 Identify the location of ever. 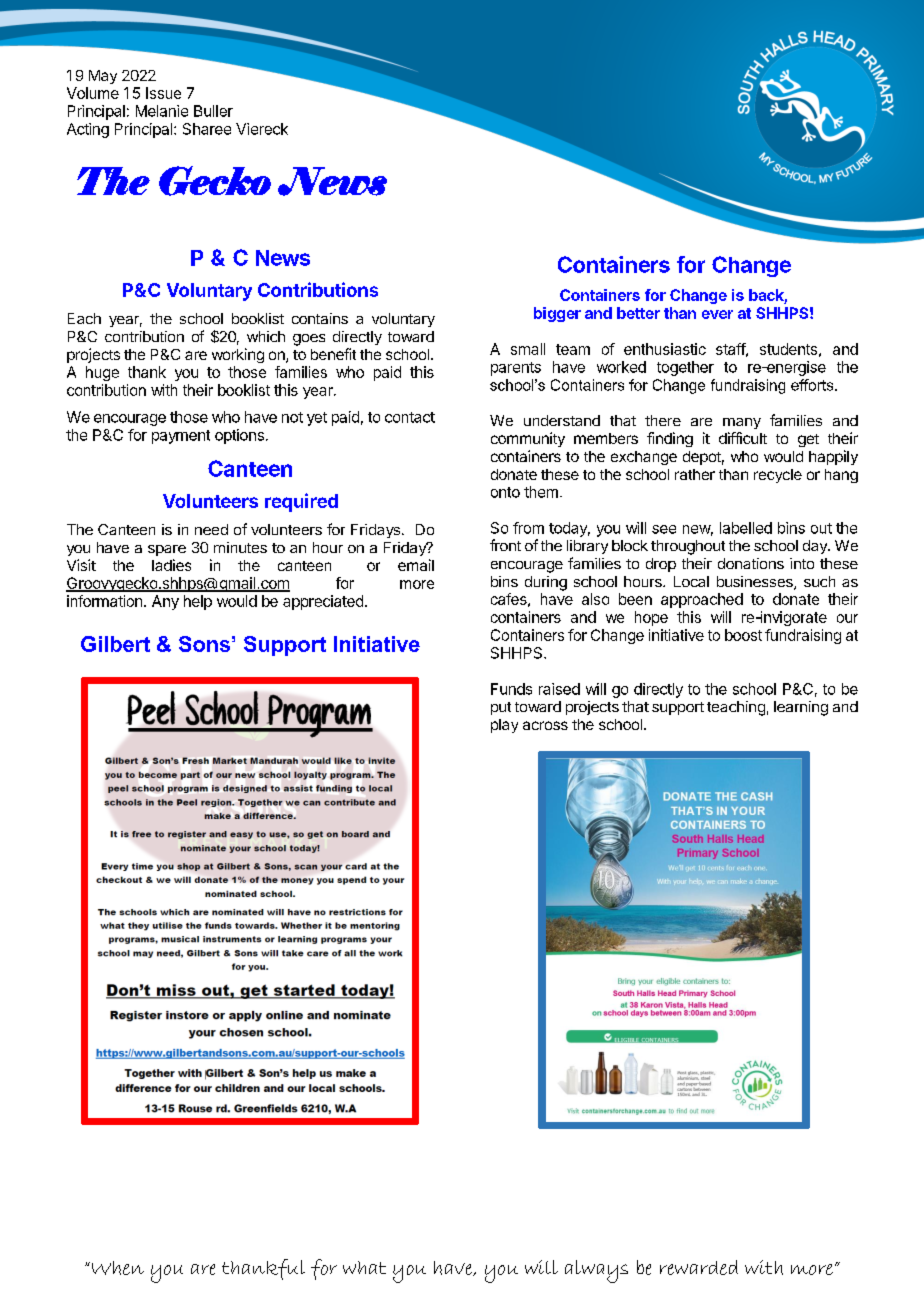
(717, 314).
